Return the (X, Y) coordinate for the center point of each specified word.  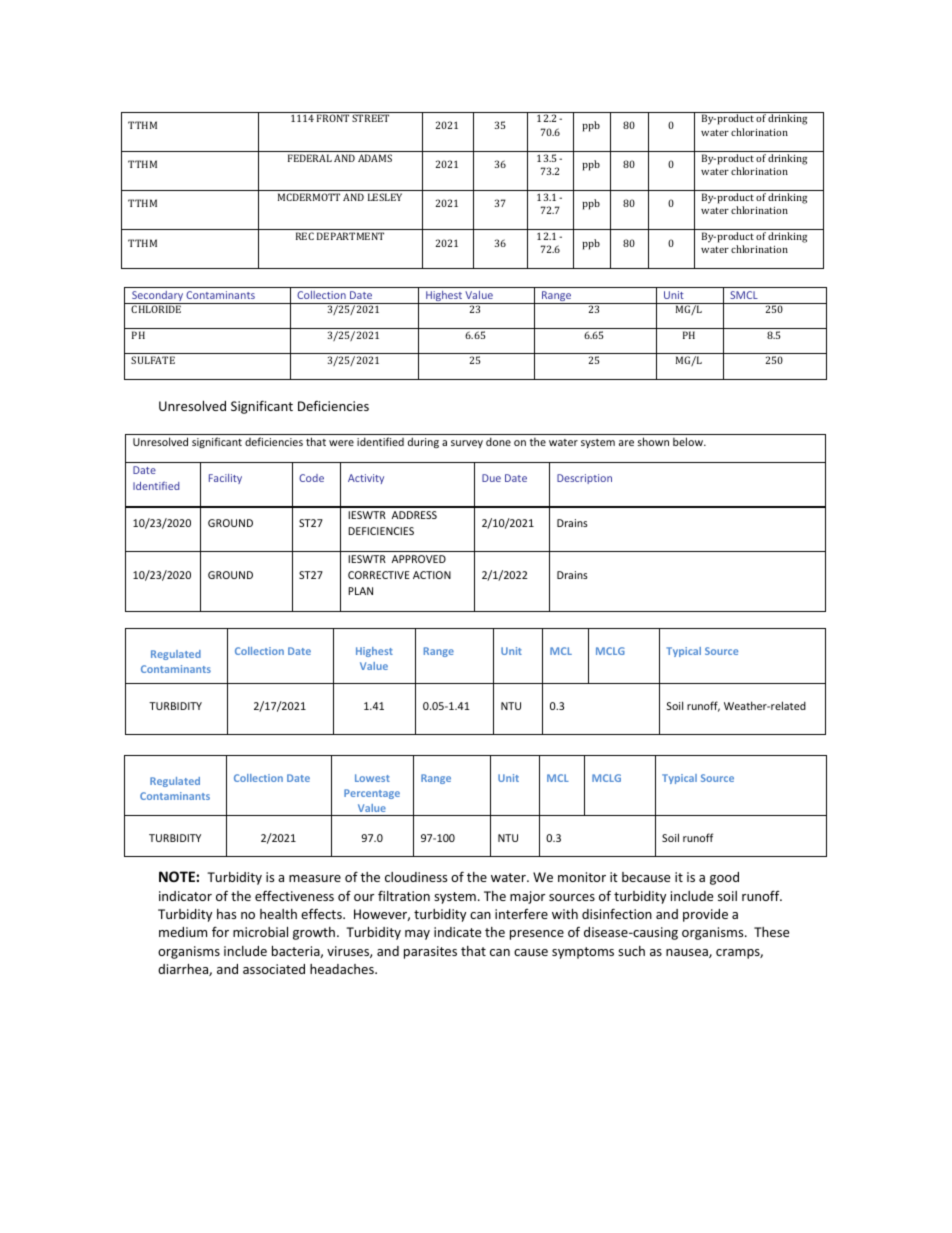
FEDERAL (310, 158)
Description (584, 479)
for (220, 931)
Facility (225, 479)
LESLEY (385, 197)
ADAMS (375, 158)
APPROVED (419, 559)
